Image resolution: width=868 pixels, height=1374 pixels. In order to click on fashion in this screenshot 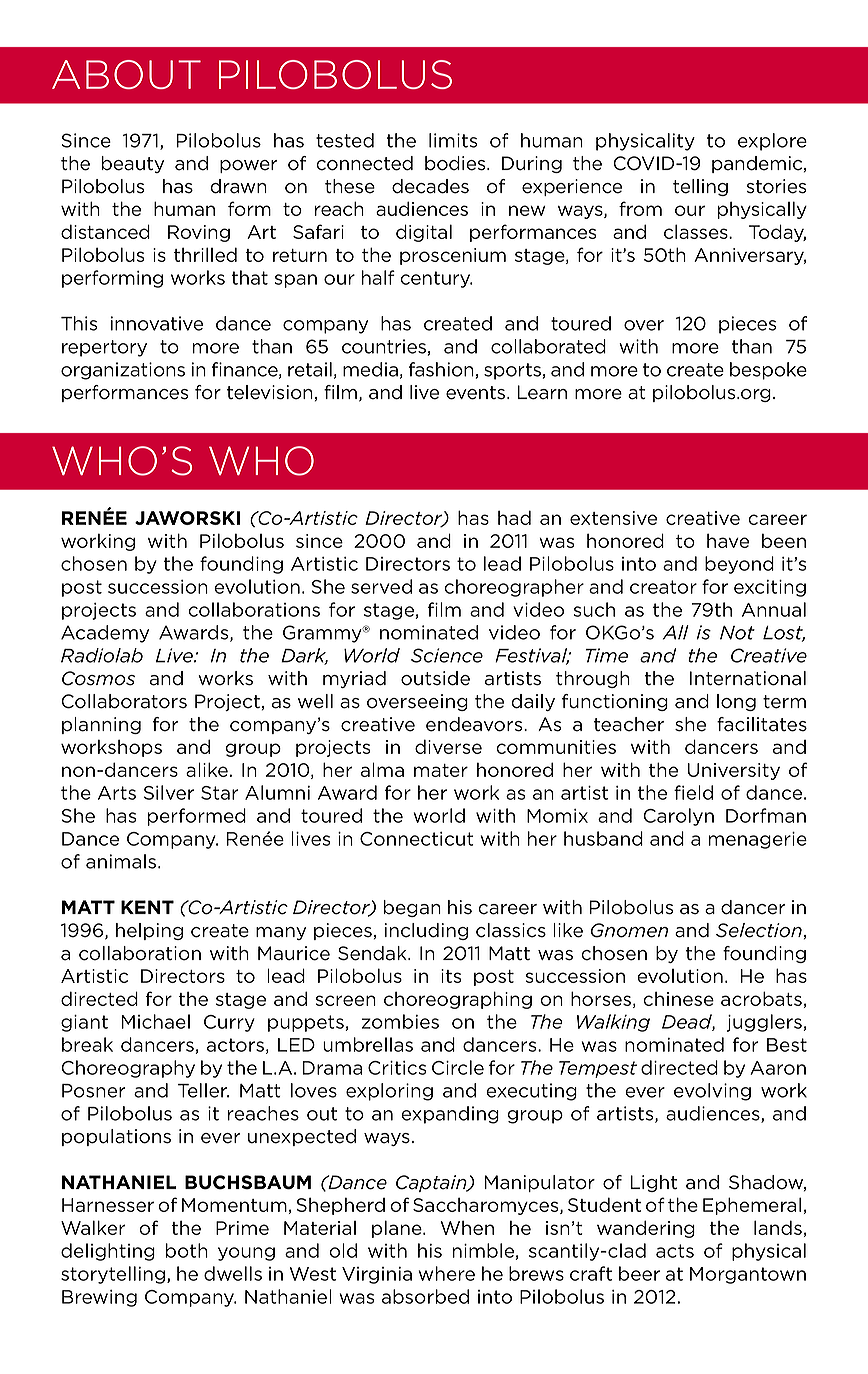, I will do `click(441, 369)`.
